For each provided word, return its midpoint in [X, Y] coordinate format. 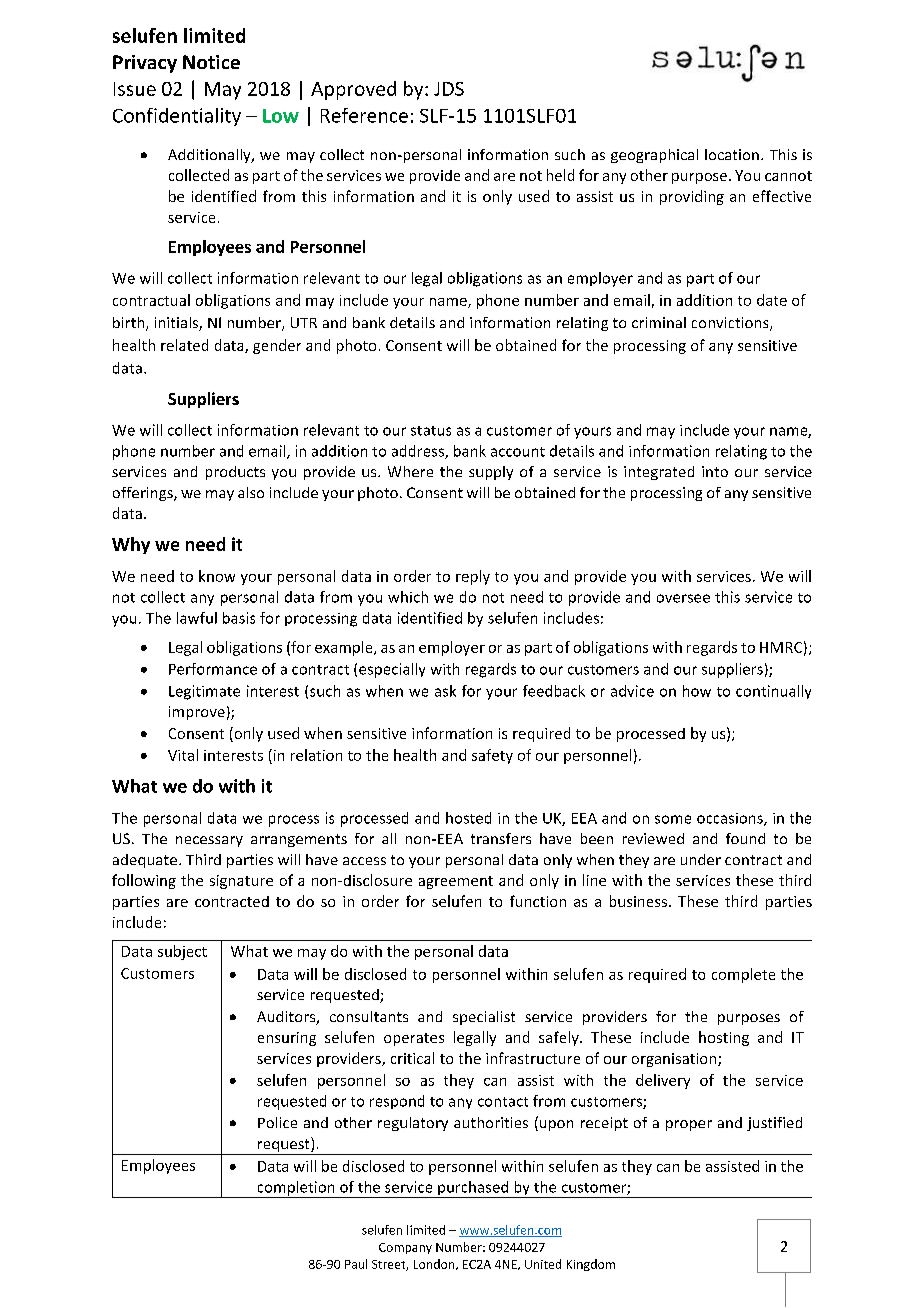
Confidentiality [177, 117]
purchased [473, 1189]
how [697, 691]
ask [445, 691]
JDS [449, 89]
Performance [213, 669]
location [732, 154]
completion [296, 1189]
